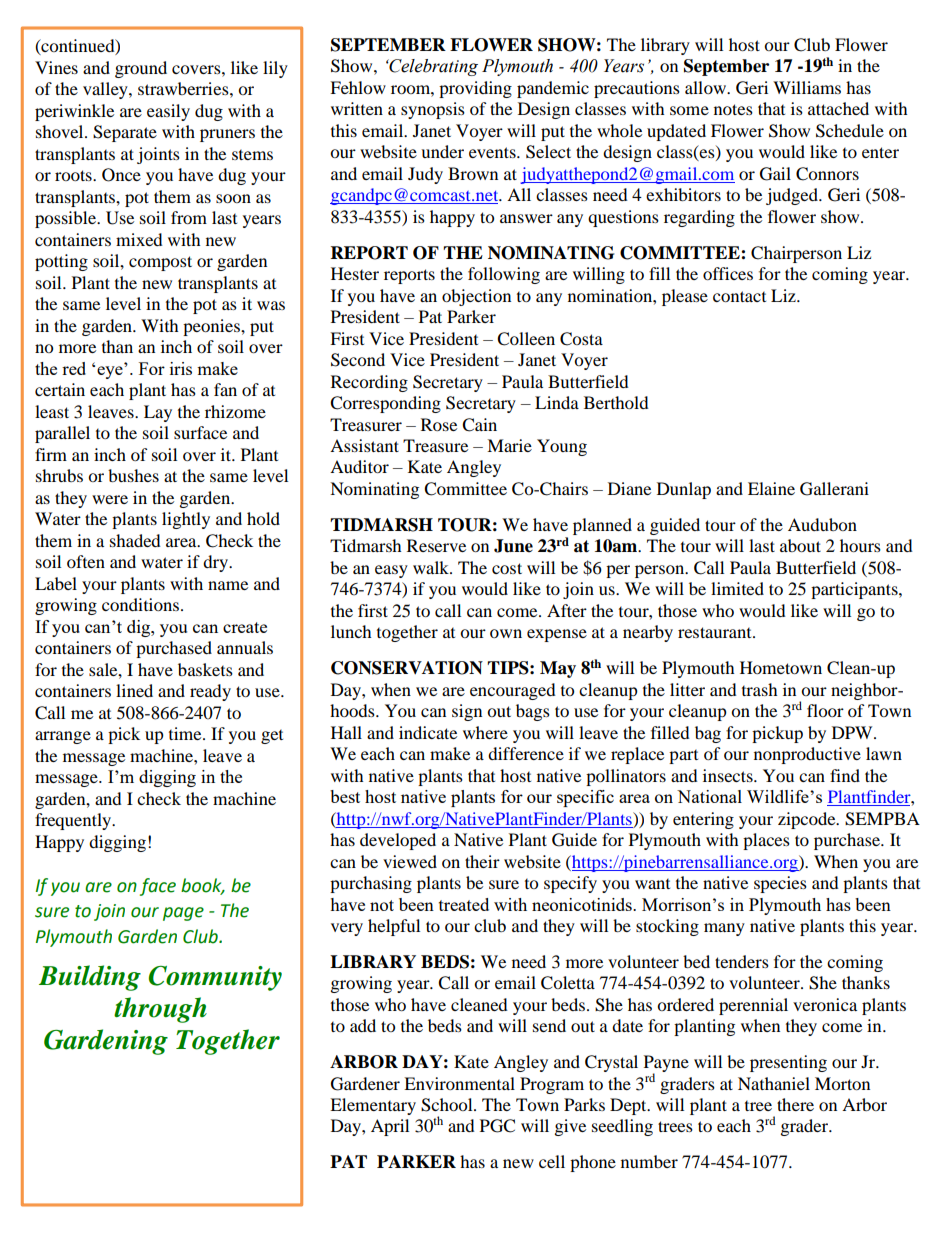  What do you see at coordinates (733, 109) in the image?
I see `notes` at bounding box center [733, 109].
